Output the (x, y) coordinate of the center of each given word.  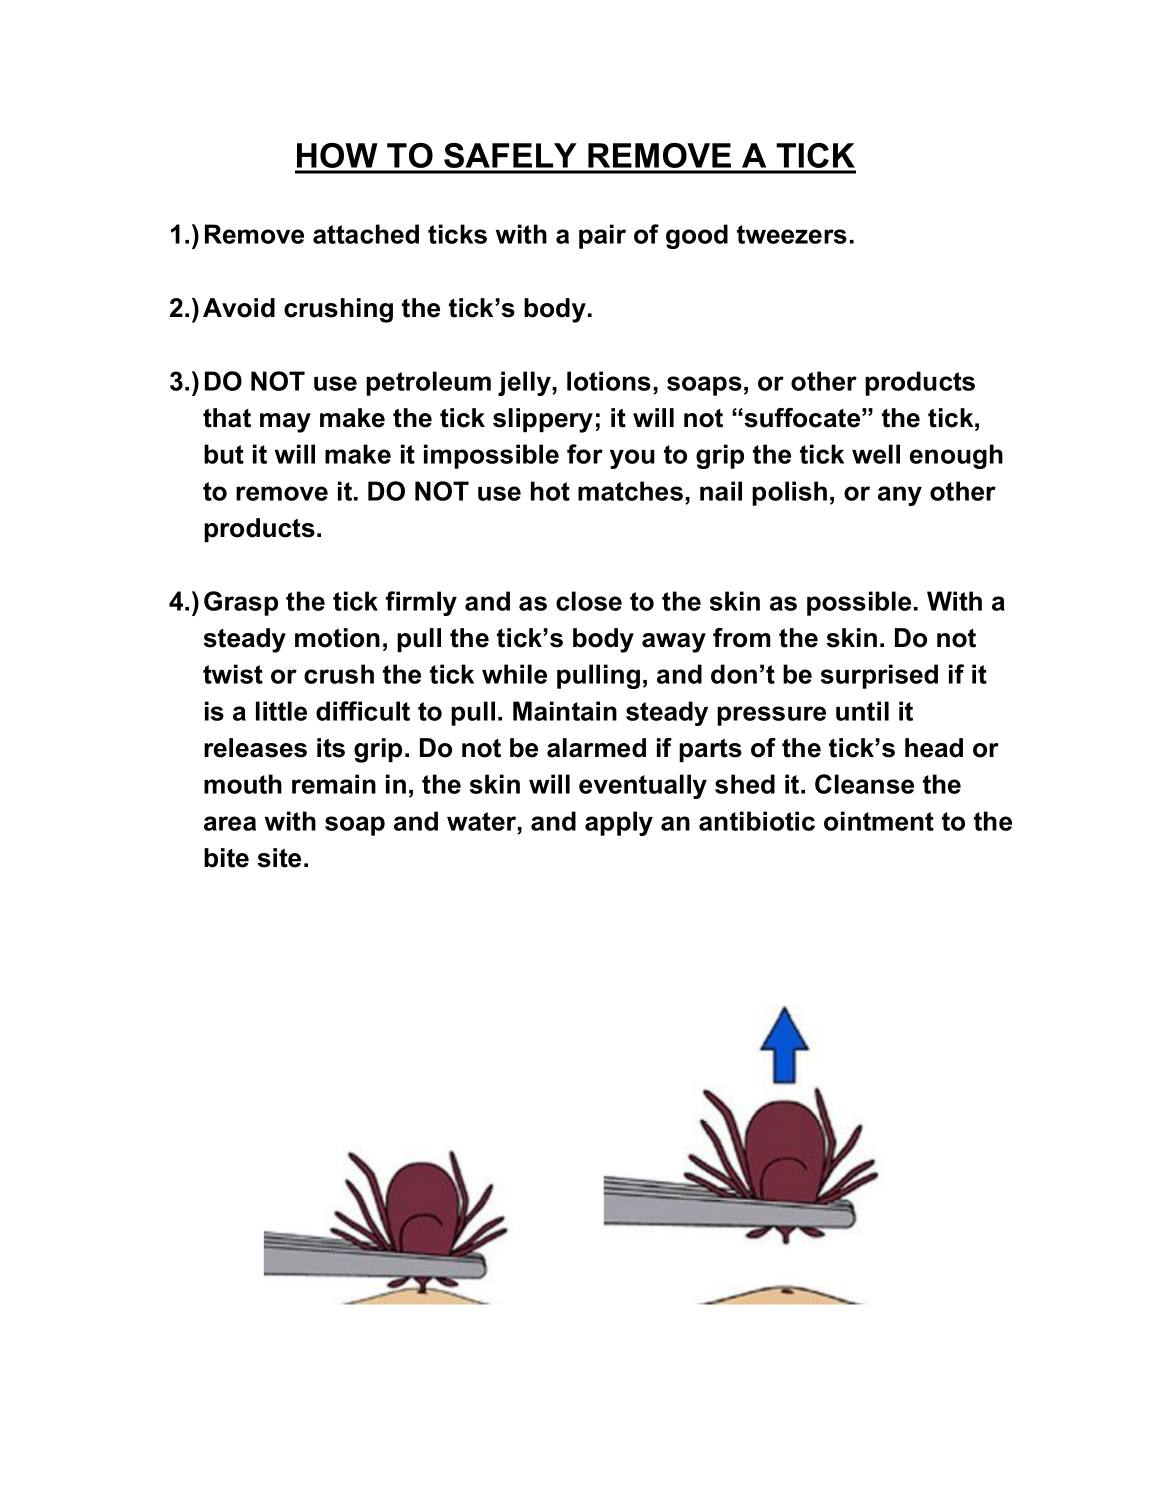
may (285, 423)
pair (602, 236)
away (674, 643)
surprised (879, 676)
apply (619, 823)
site (279, 858)
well (876, 454)
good (697, 236)
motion (337, 638)
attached (366, 234)
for (585, 454)
